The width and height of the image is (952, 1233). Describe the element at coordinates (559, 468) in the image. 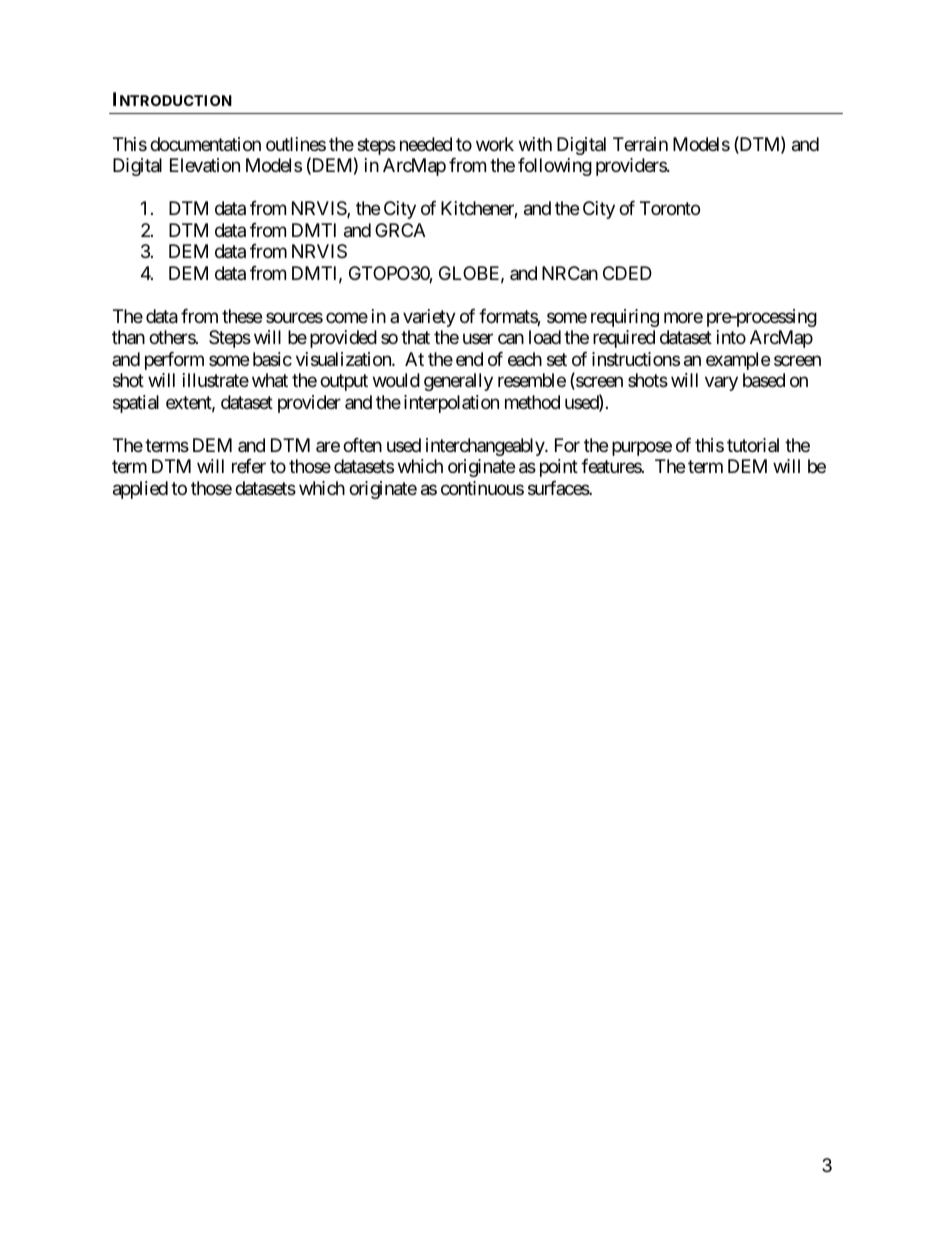

I see `point` at that location.
